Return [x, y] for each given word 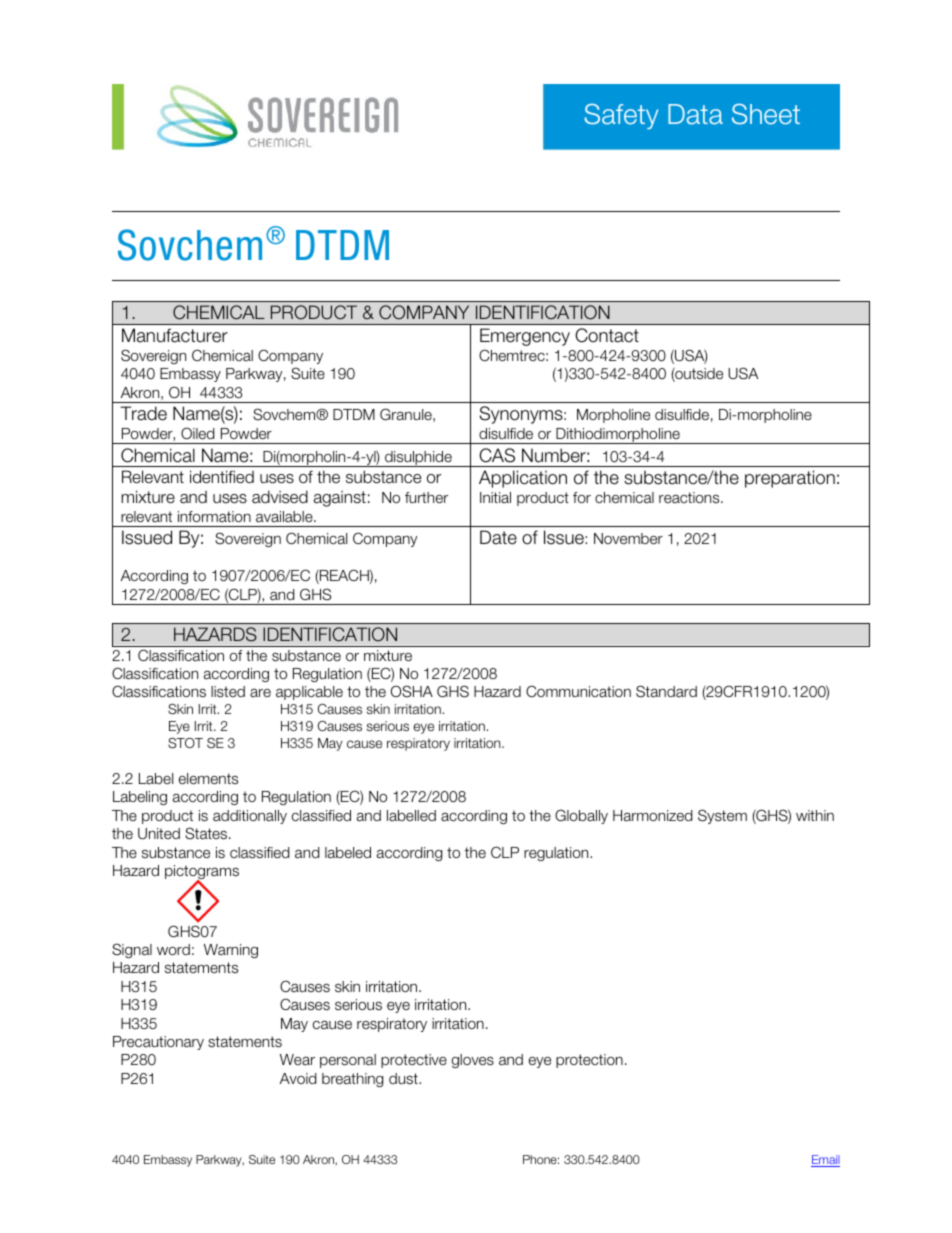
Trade [143, 413]
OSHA [412, 691]
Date [498, 537]
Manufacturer [175, 335]
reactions [690, 497]
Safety [621, 116]
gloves [473, 1061]
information [214, 516]
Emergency [525, 337]
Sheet [766, 114]
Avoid [298, 1078]
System [722, 816]
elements [208, 779]
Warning [231, 951]
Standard [666, 691]
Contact [607, 335]
